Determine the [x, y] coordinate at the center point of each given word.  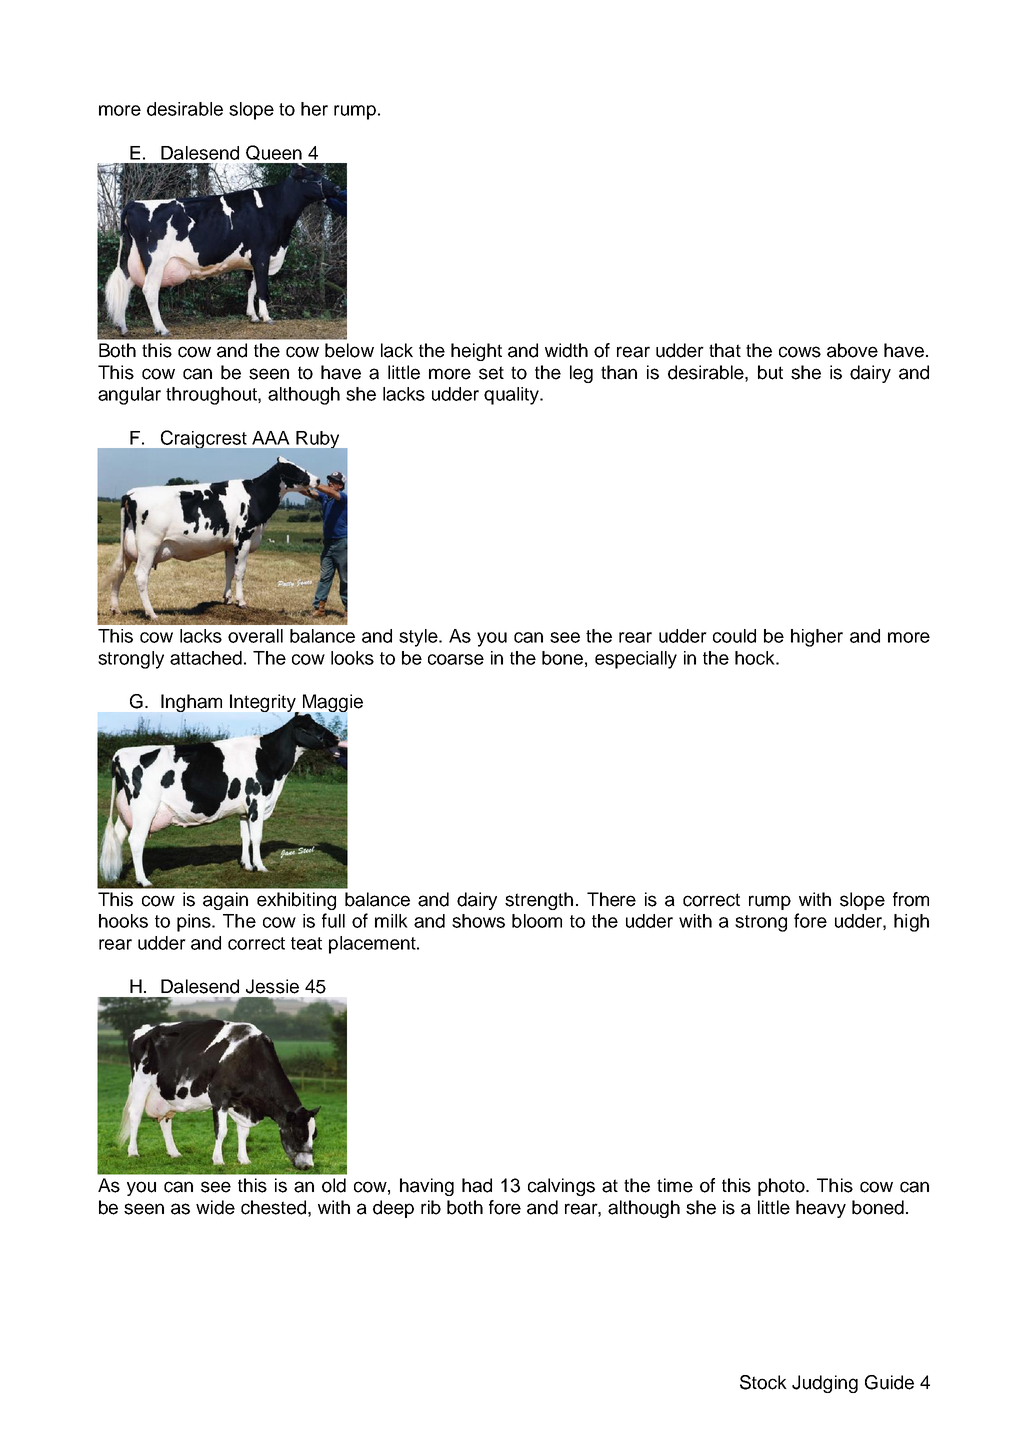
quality [512, 396]
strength [539, 901]
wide [215, 1207]
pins [195, 923]
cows [800, 352]
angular [129, 396]
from [911, 899]
